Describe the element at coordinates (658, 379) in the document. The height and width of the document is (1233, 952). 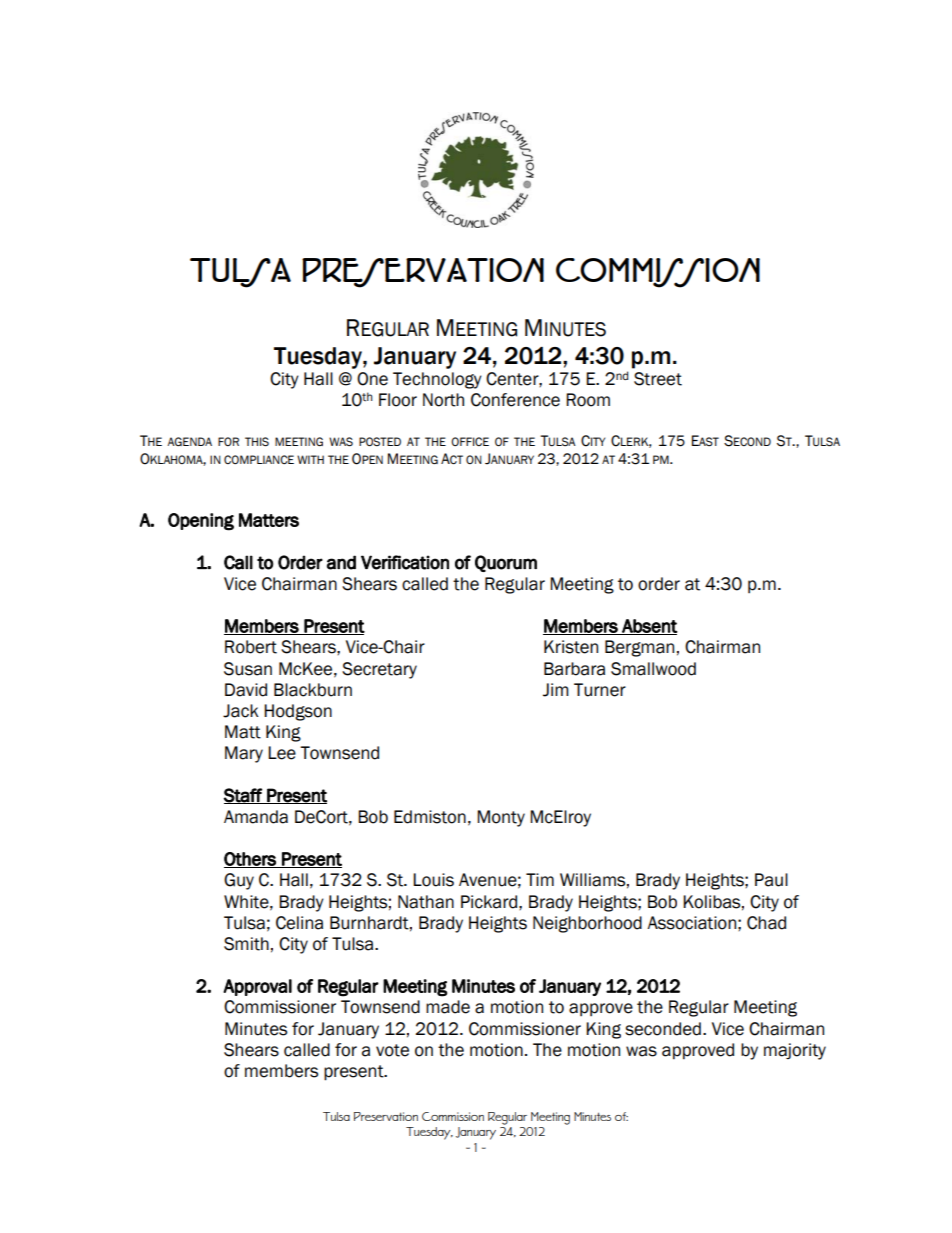
I see `Street` at that location.
